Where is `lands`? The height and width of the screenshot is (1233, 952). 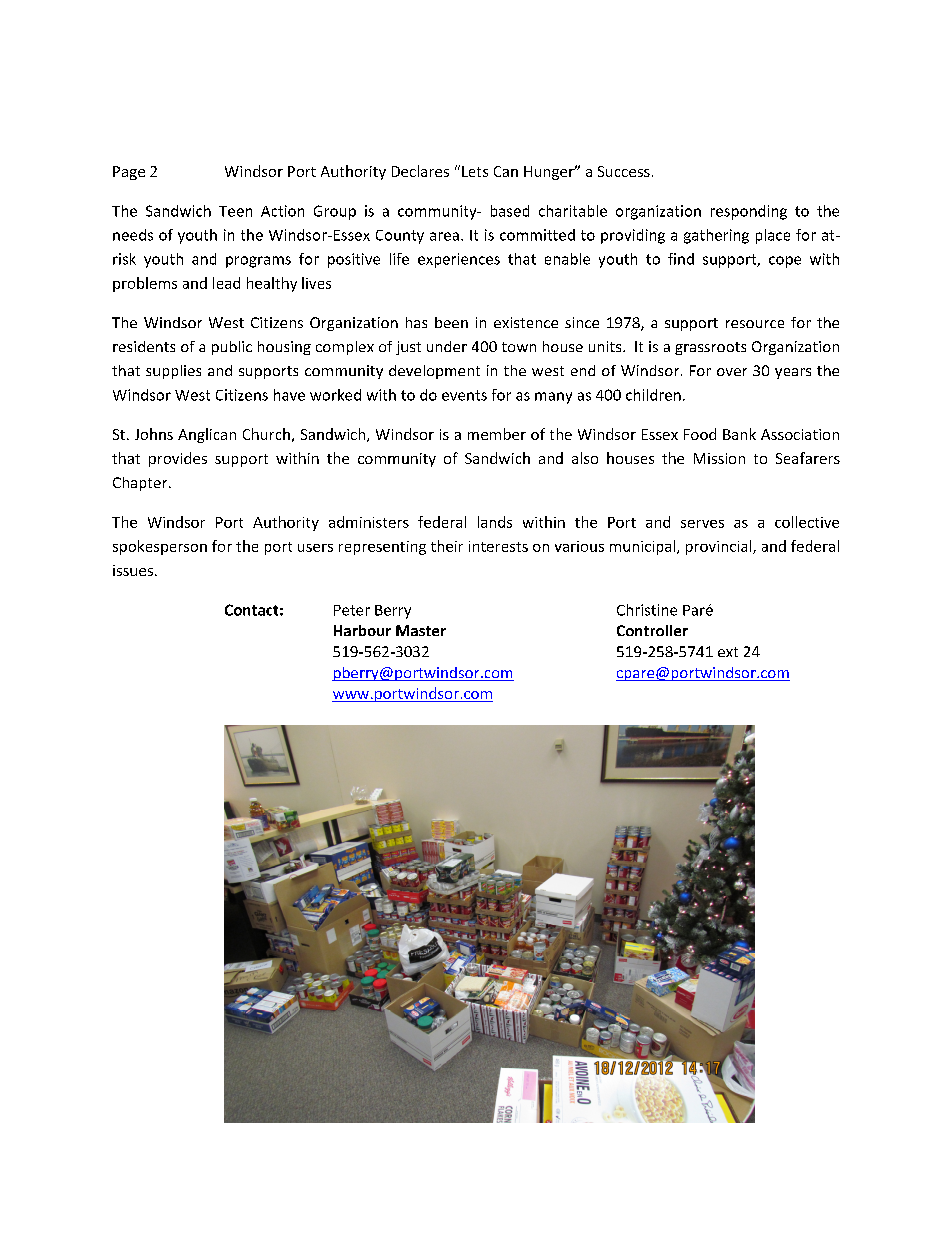
lands is located at coordinates (495, 522).
